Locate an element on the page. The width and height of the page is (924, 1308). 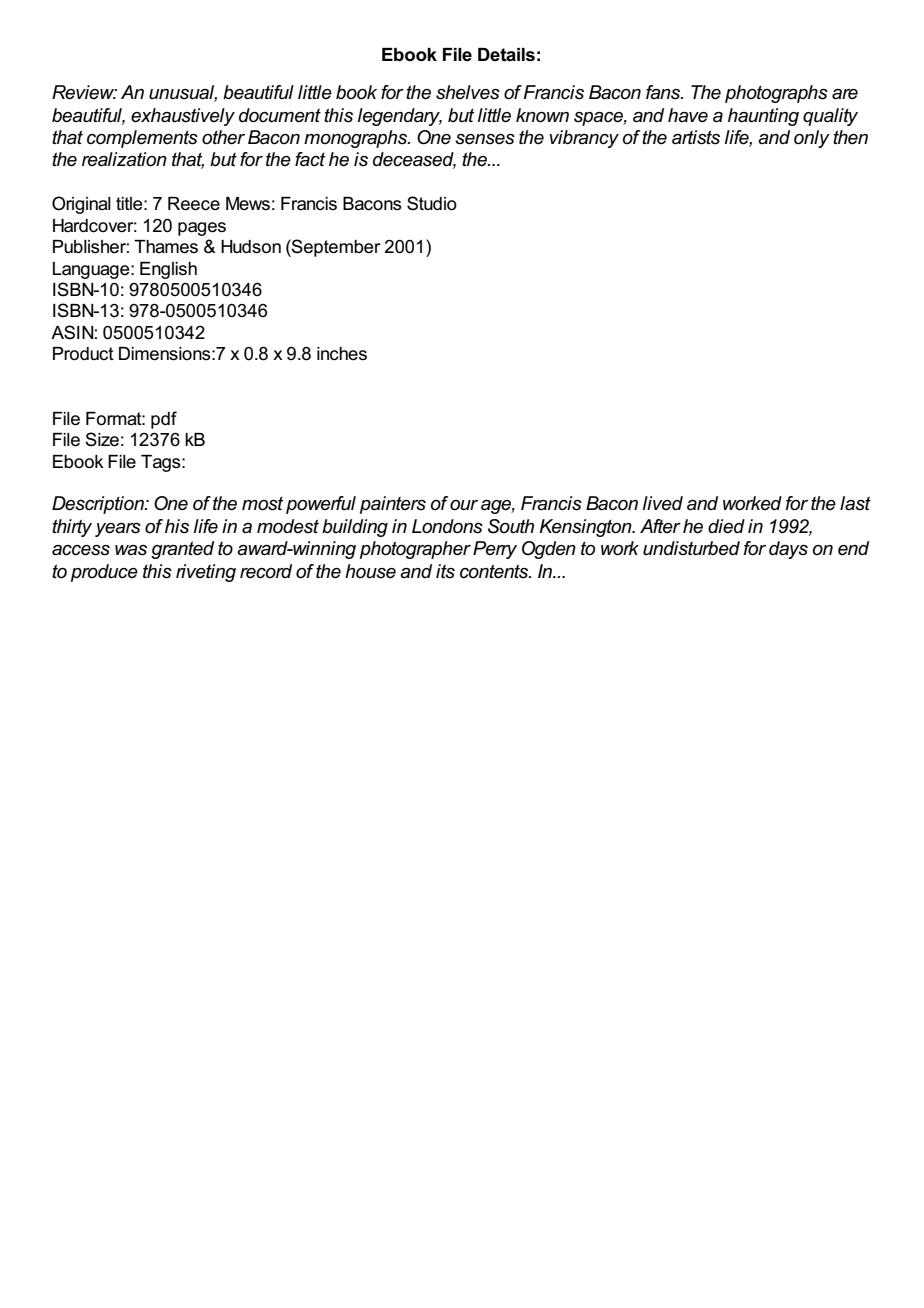
Details is located at coordinates (506, 55).
